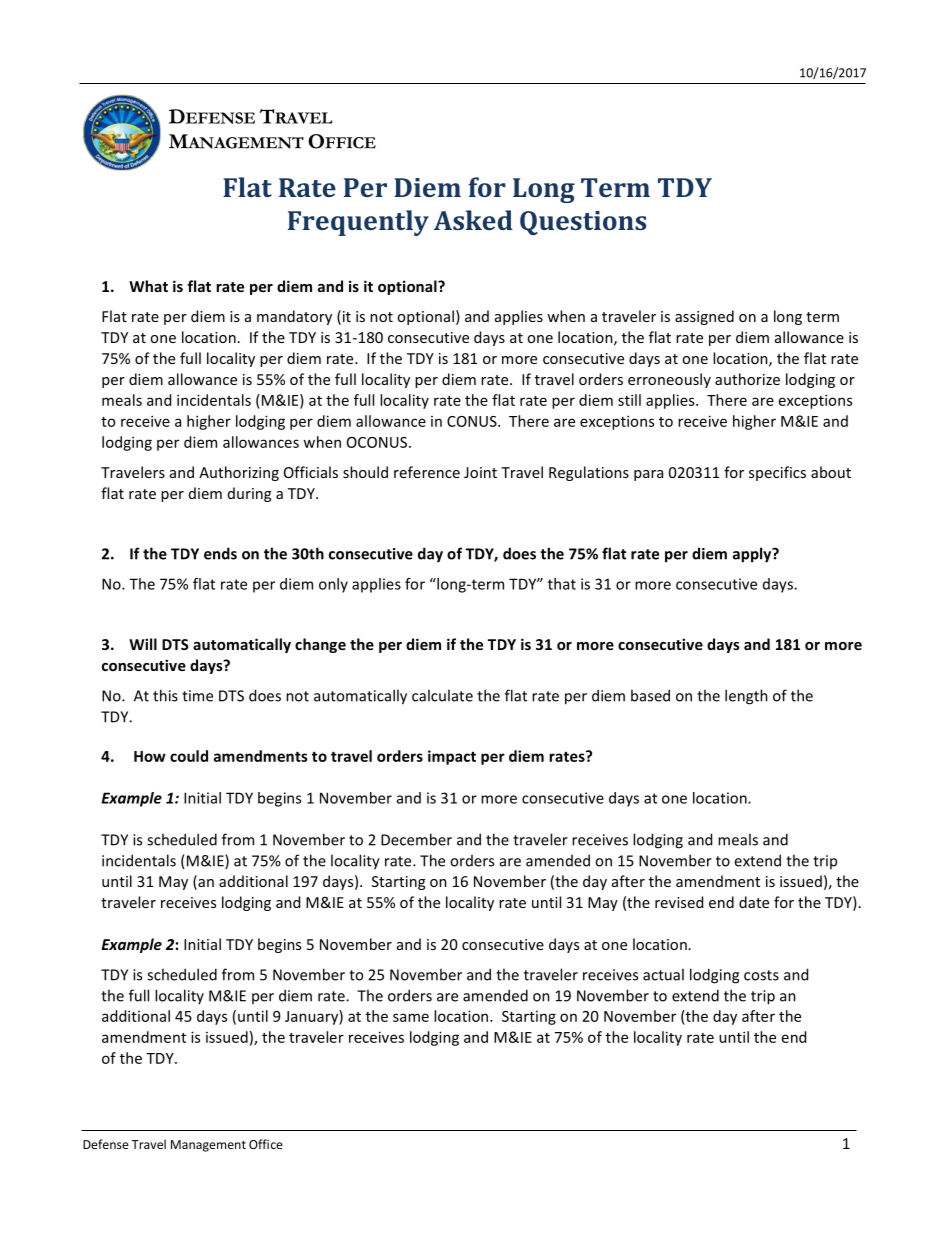 The image size is (952, 1233). What do you see at coordinates (761, 975) in the screenshot?
I see `costs` at bounding box center [761, 975].
